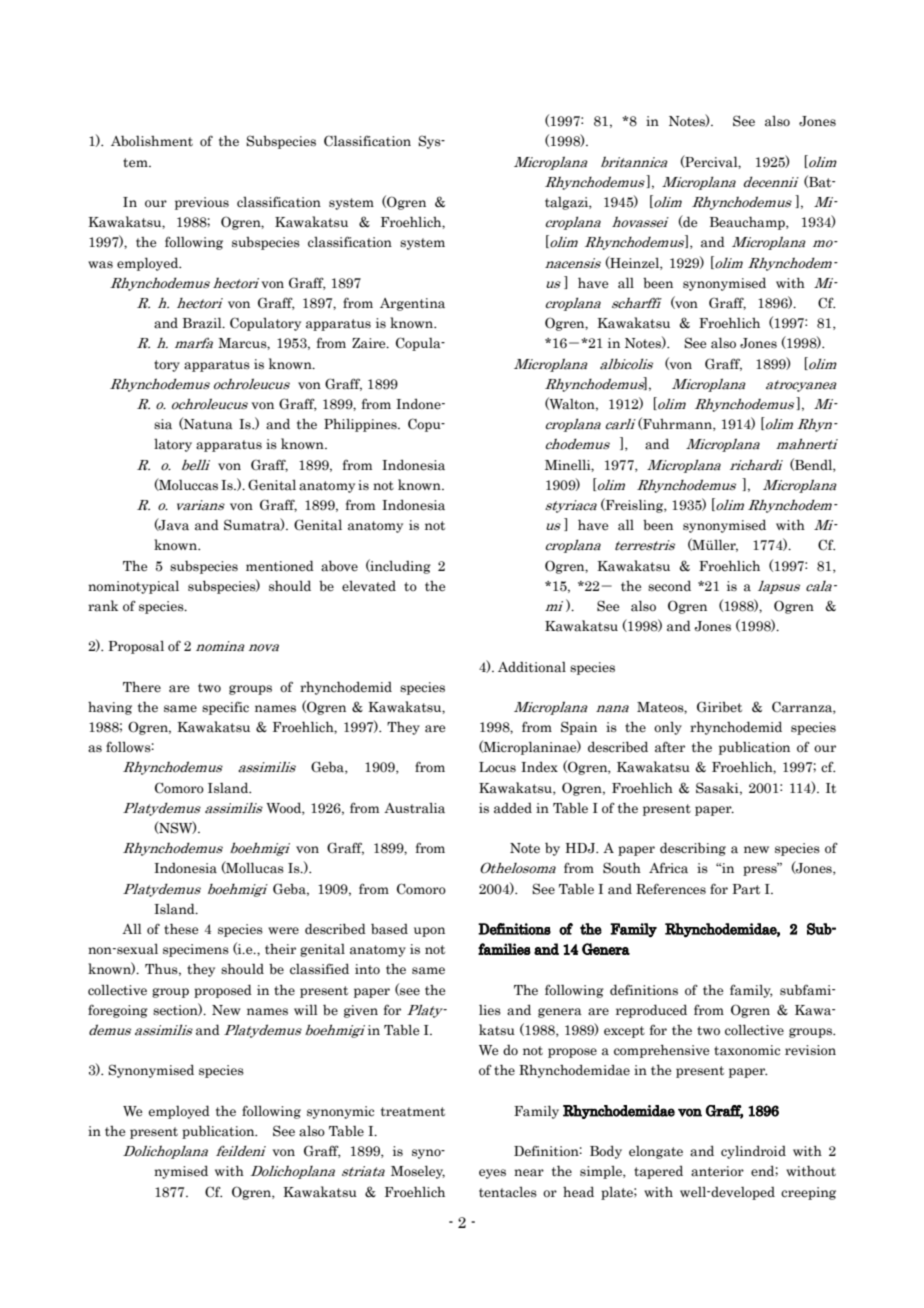  What do you see at coordinates (669, 586) in the page?
I see `second` at bounding box center [669, 586].
